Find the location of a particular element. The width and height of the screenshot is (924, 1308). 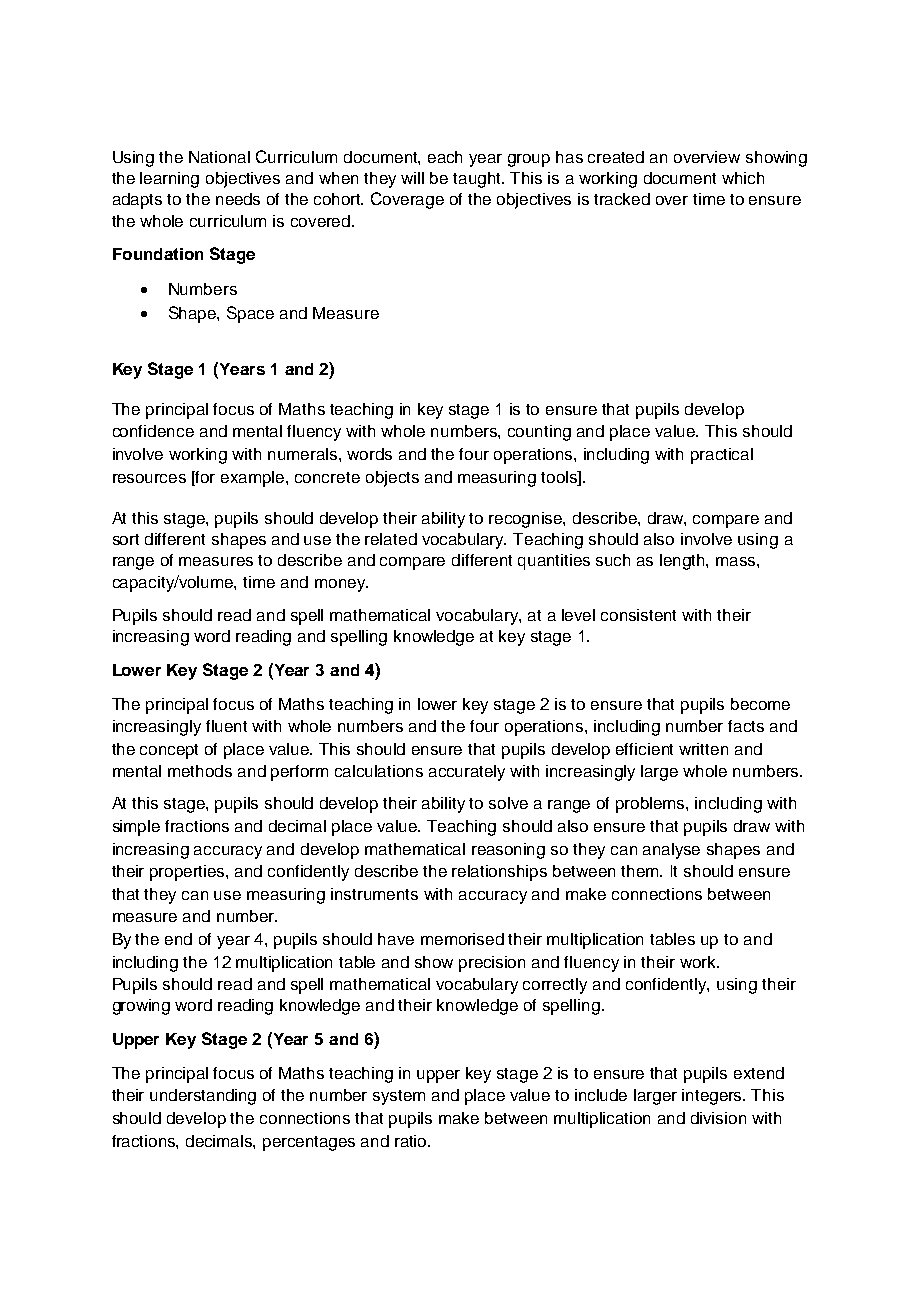

example is located at coordinates (254, 479).
